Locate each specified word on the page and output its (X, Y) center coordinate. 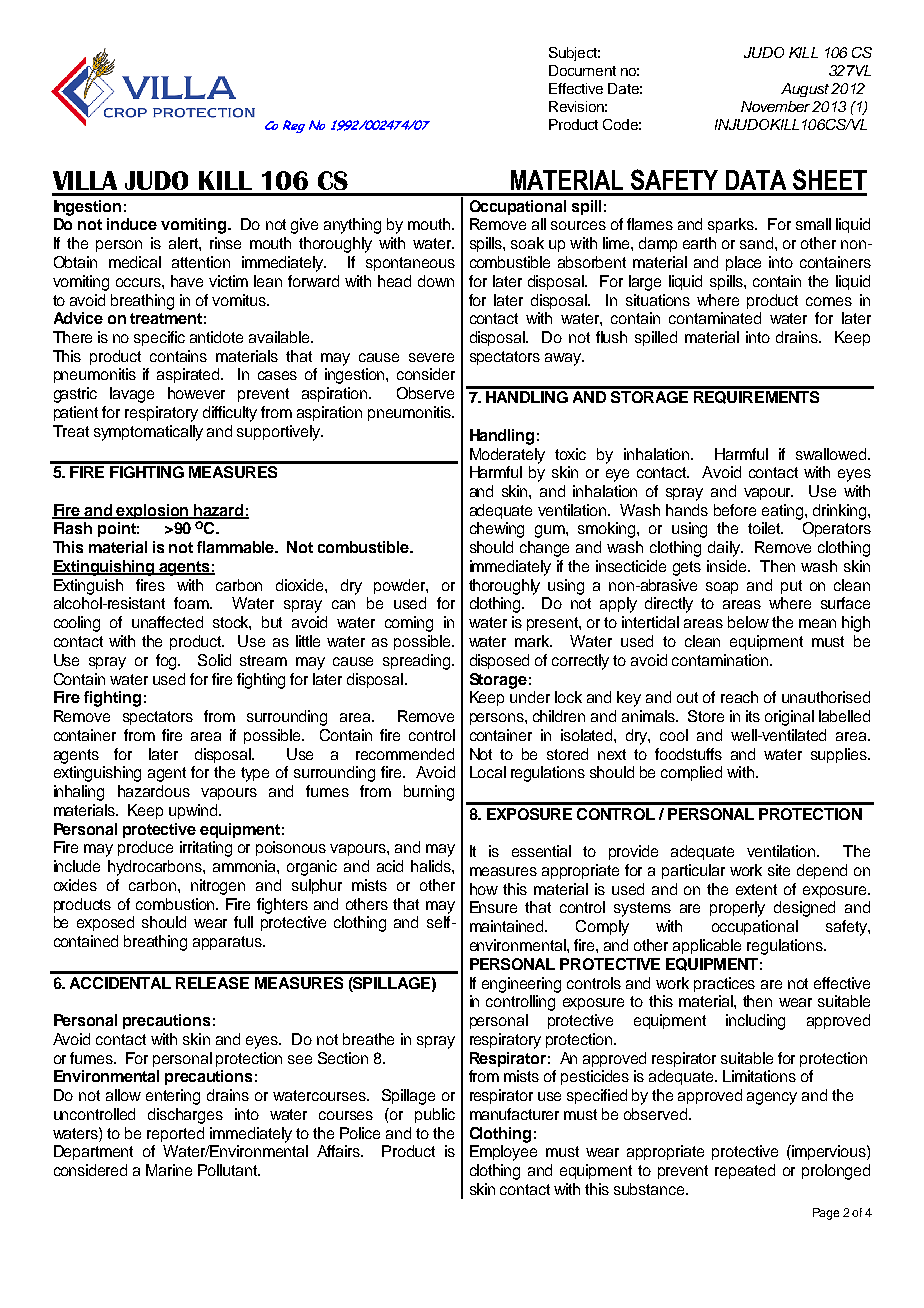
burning (429, 793)
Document (582, 70)
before (735, 510)
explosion (153, 511)
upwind (194, 811)
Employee (503, 1153)
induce (132, 224)
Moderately (507, 456)
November (775, 106)
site (779, 870)
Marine (169, 1170)
